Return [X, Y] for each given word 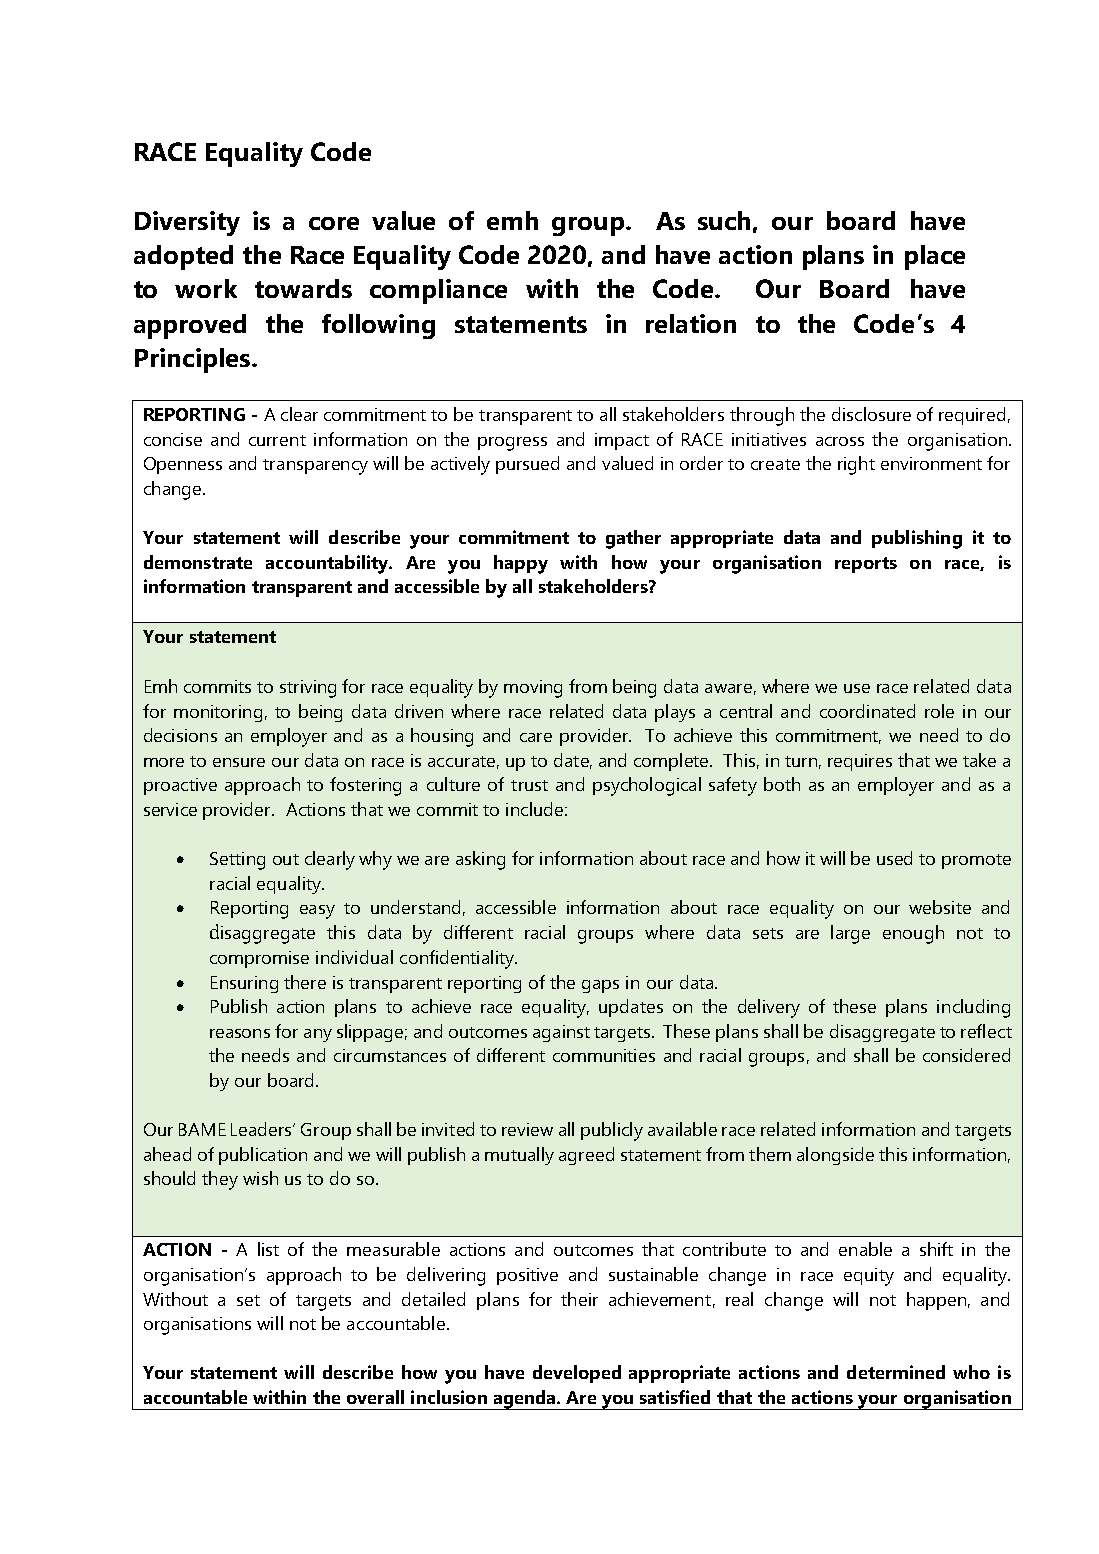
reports [866, 565]
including [973, 1008]
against [561, 1033]
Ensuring [244, 984]
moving [533, 689]
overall [375, 1397]
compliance [438, 291]
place [935, 257]
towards [303, 288]
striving [308, 689]
